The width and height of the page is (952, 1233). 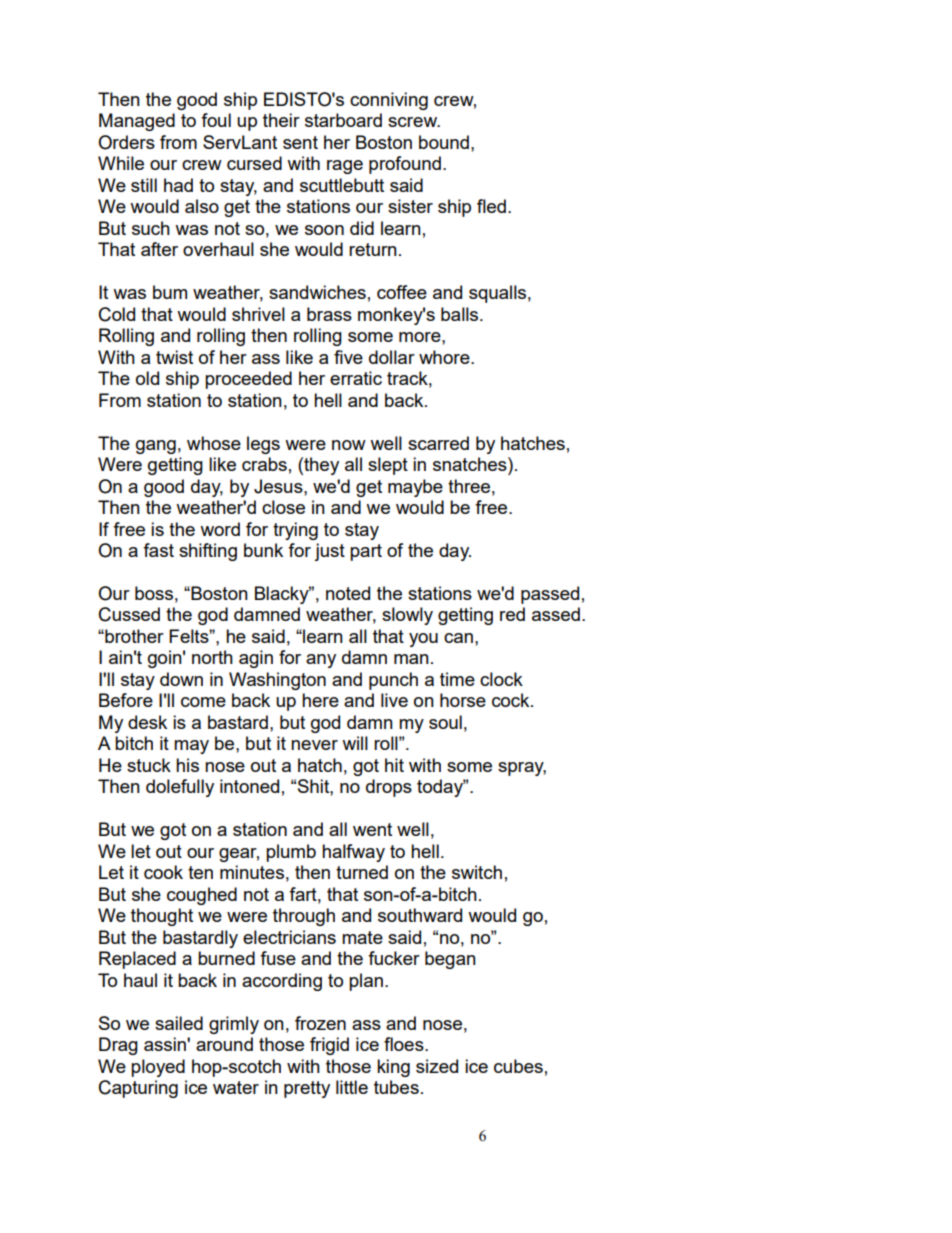 What do you see at coordinates (329, 1046) in the page?
I see `frigid` at bounding box center [329, 1046].
